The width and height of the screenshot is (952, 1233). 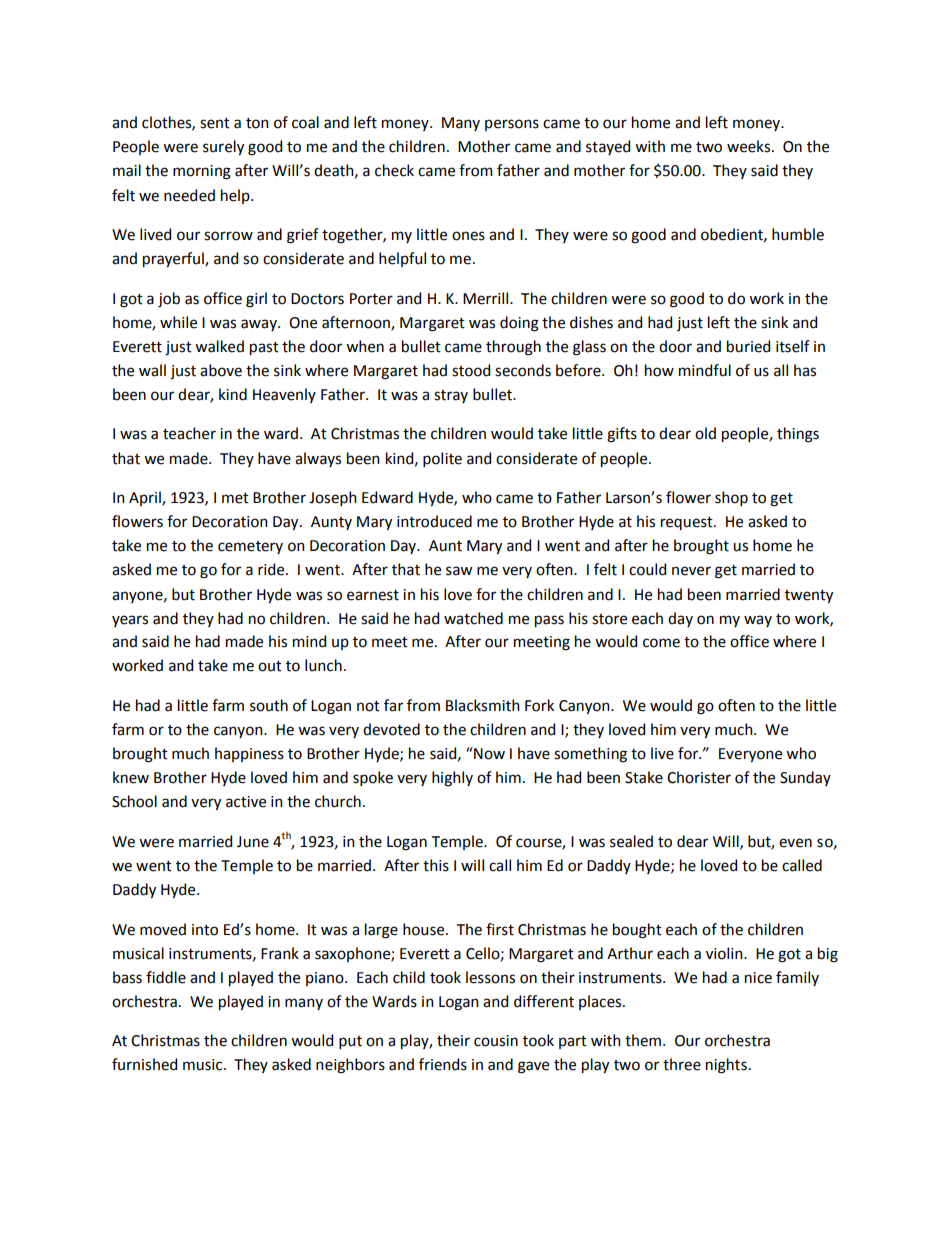 What do you see at coordinates (691, 571) in the screenshot?
I see `never` at bounding box center [691, 571].
